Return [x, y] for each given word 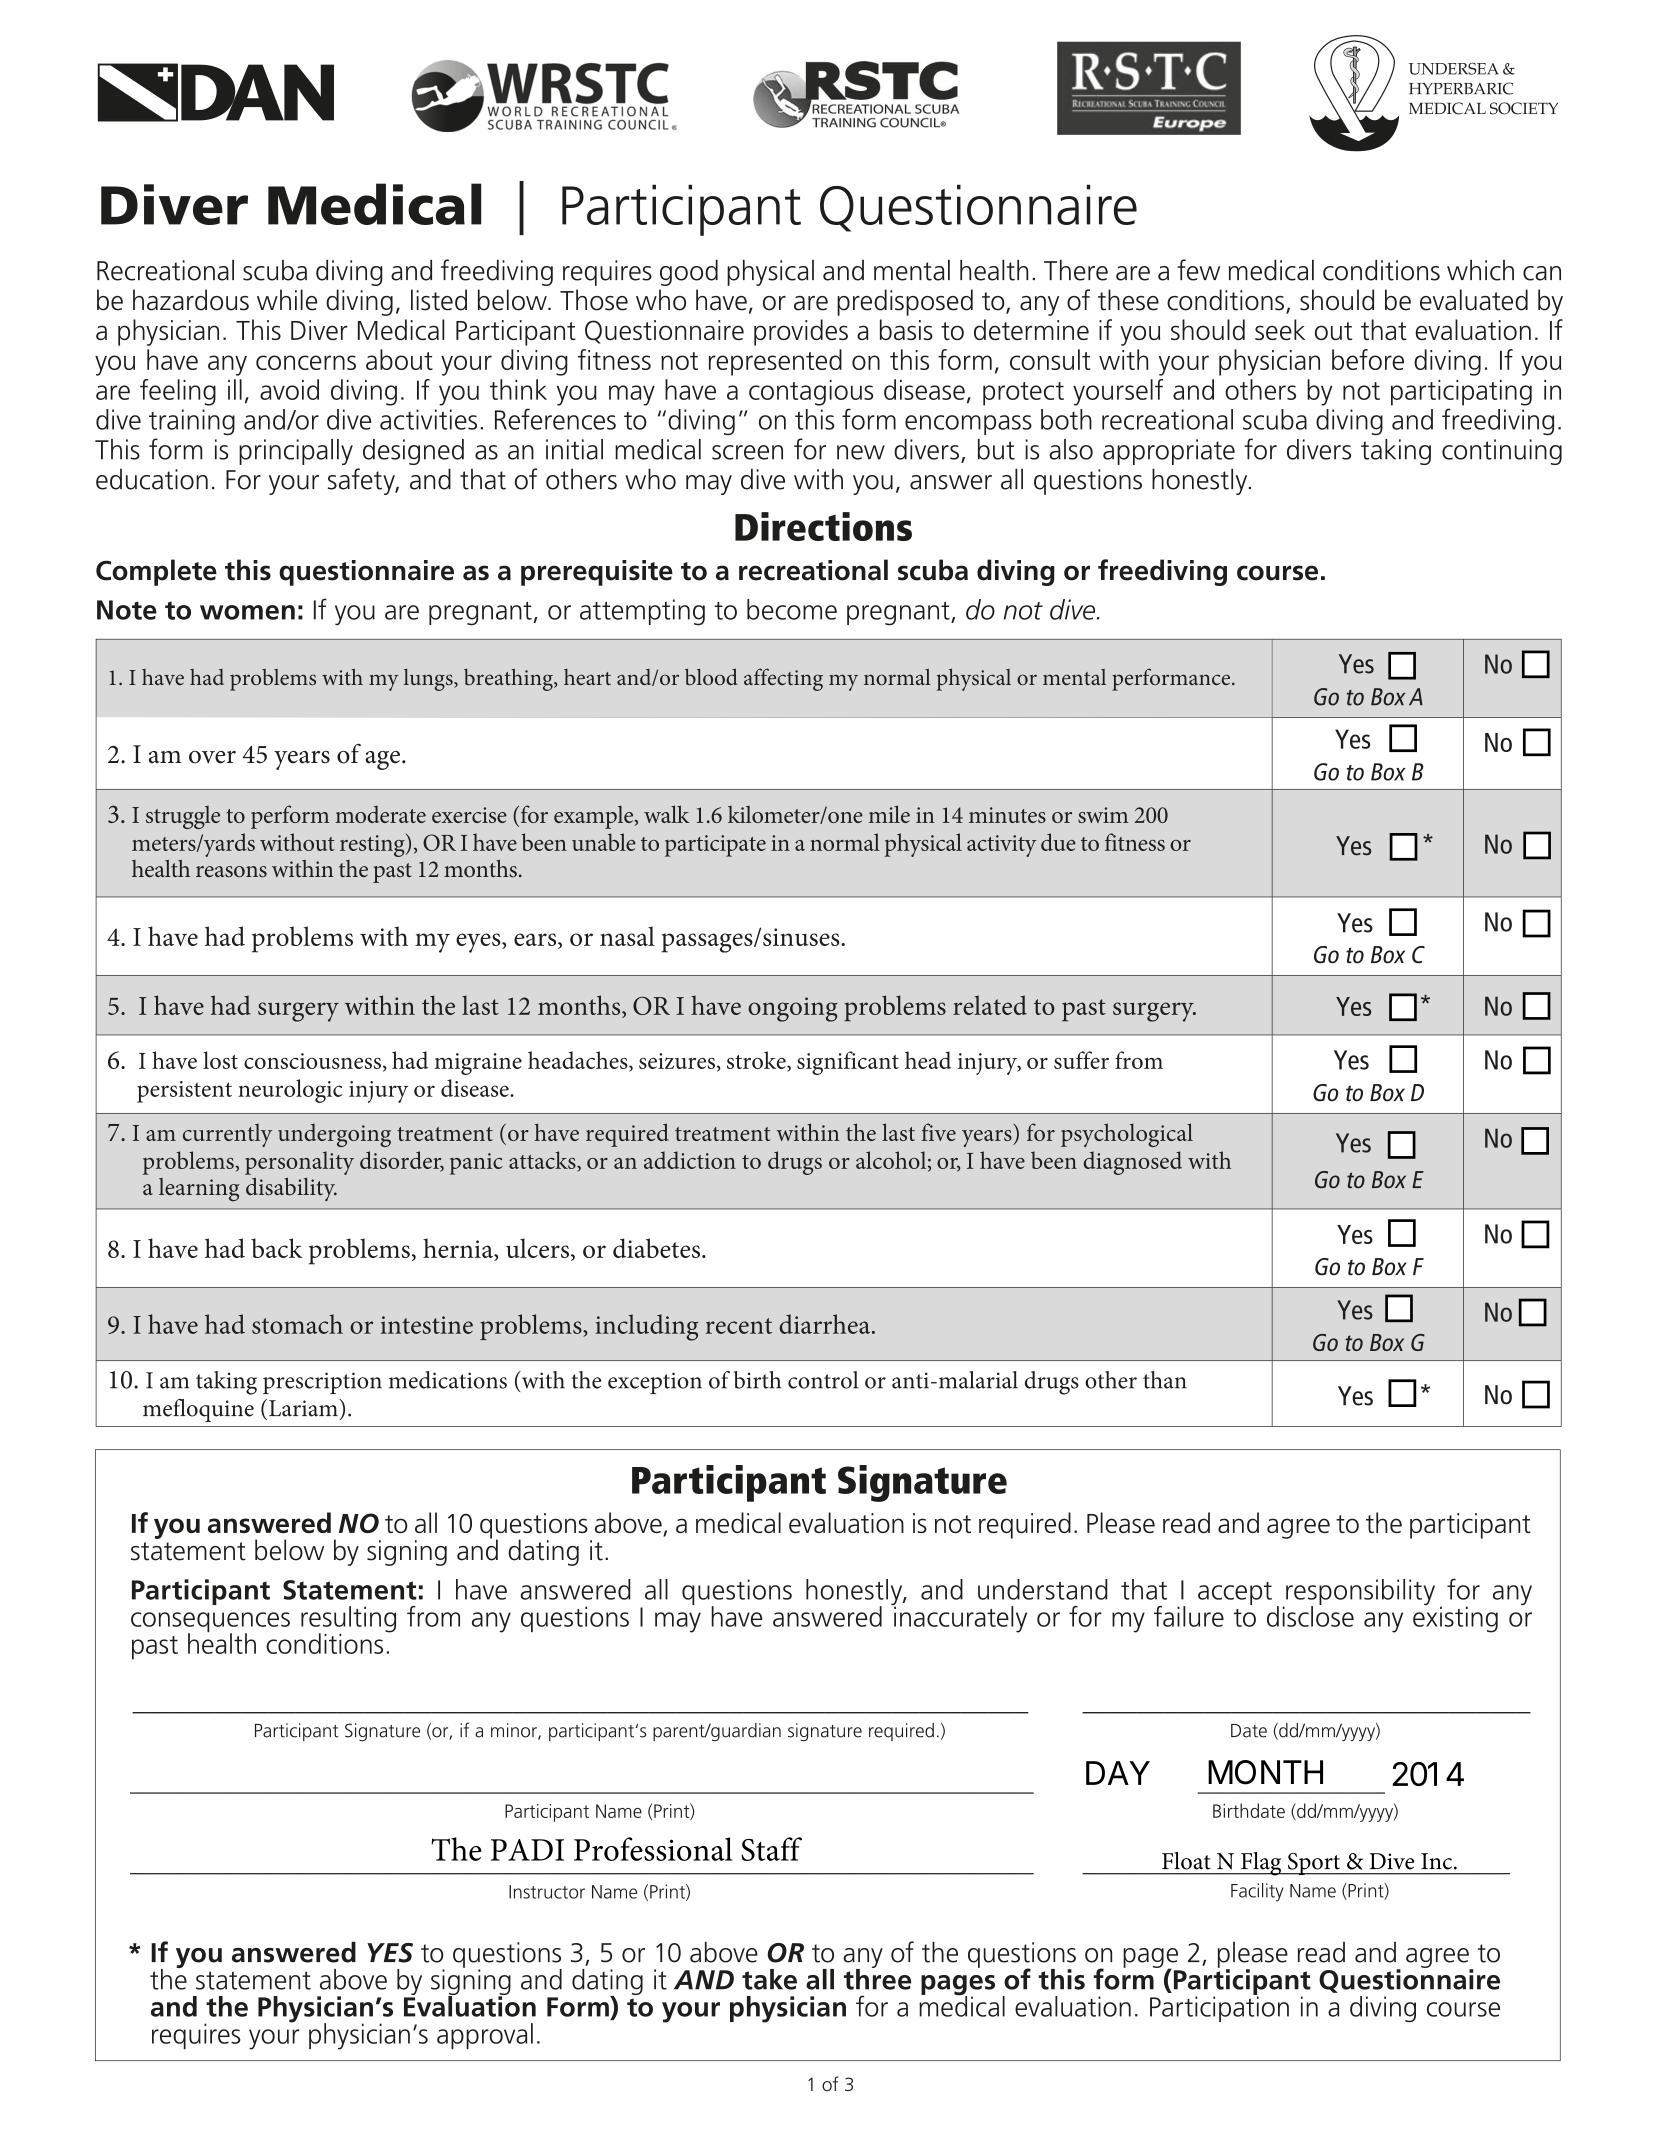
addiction [690, 1160]
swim [1103, 815]
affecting [783, 679]
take [769, 1979]
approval [485, 2036]
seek [1280, 329]
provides [801, 332]
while [287, 300]
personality [299, 1163]
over [212, 757]
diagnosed [1132, 1163]
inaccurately [959, 1618]
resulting [348, 1620]
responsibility [1359, 1593]
